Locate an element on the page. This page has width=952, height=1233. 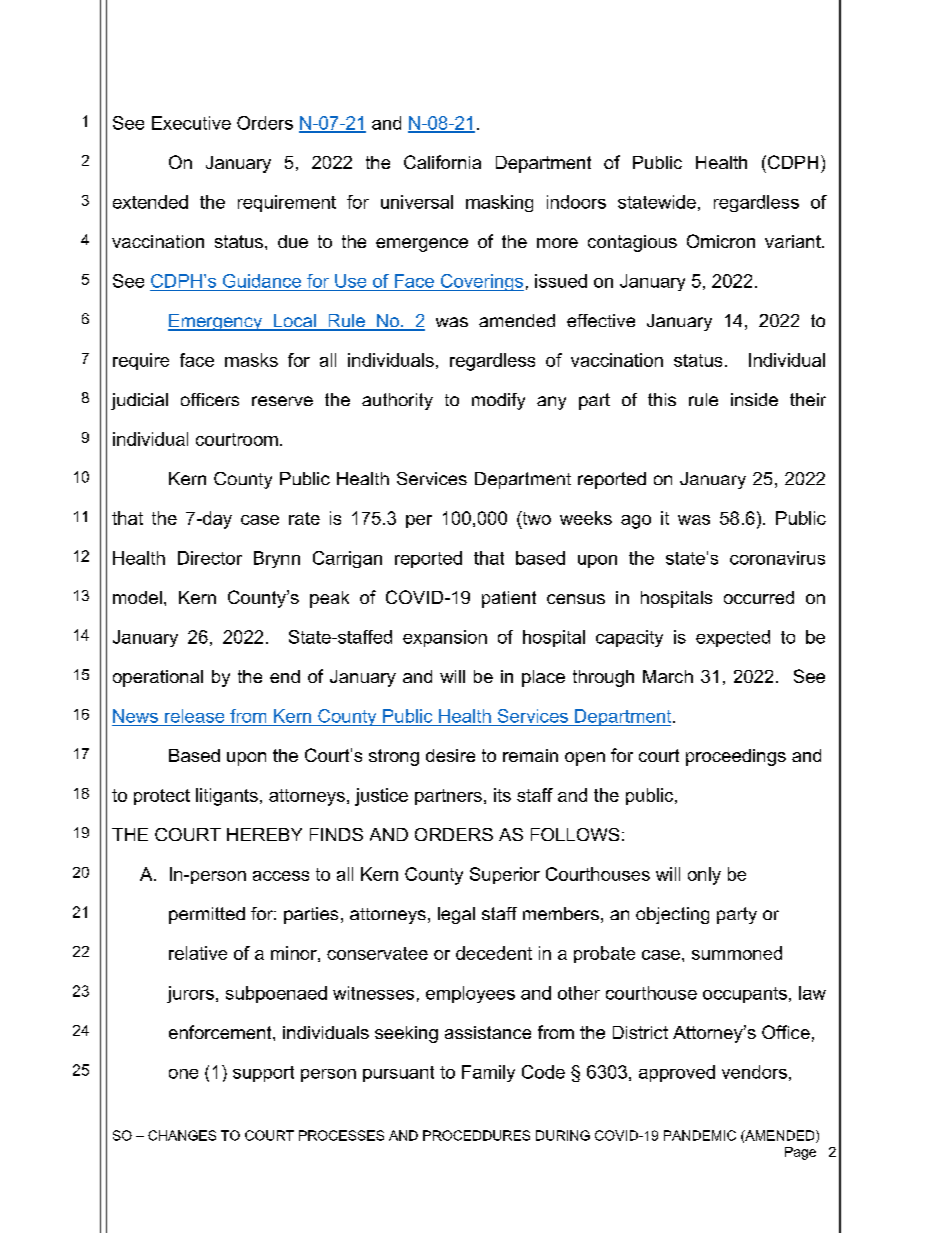
operational is located at coordinates (158, 678).
